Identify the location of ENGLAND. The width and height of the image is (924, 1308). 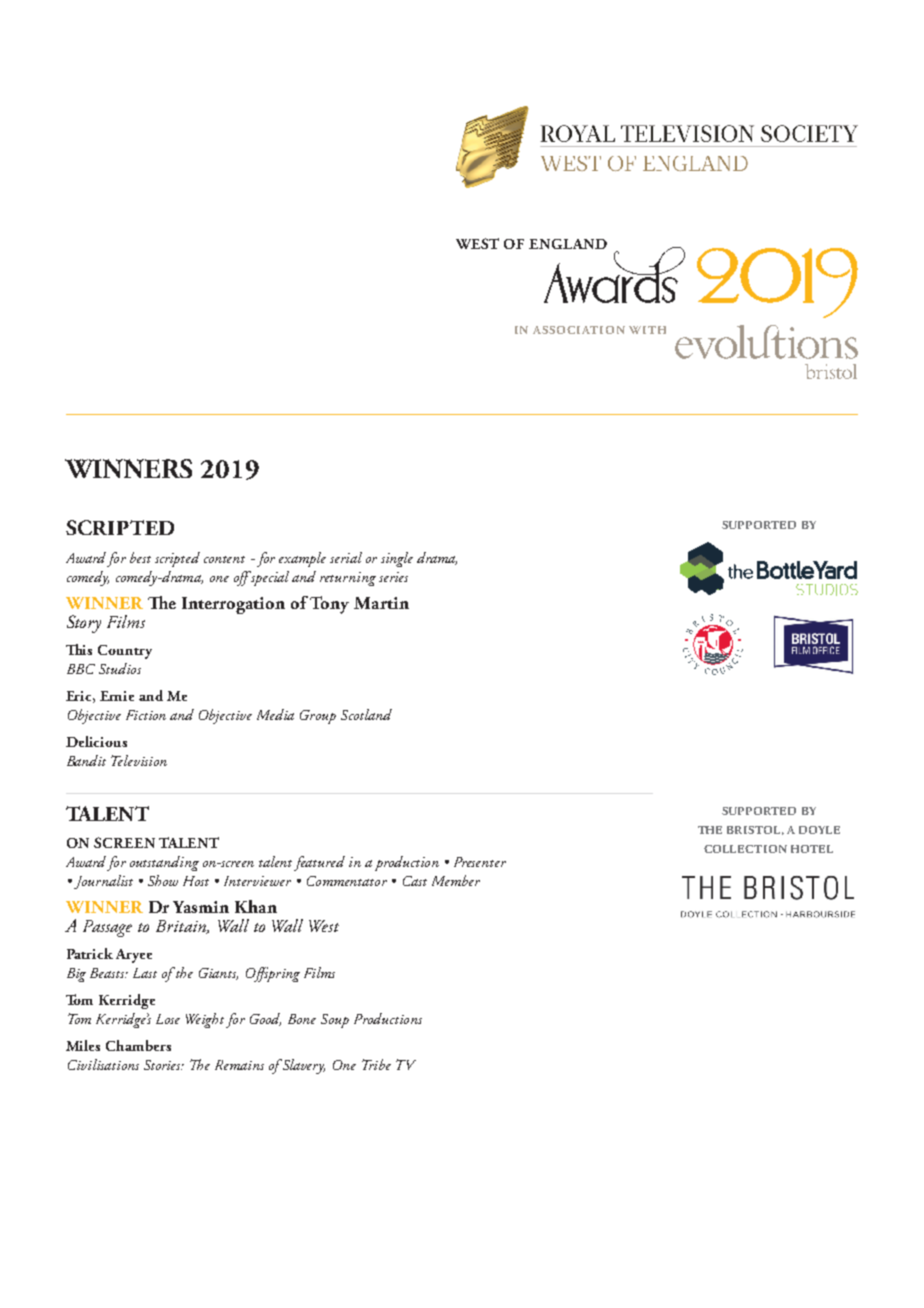
(568, 244).
